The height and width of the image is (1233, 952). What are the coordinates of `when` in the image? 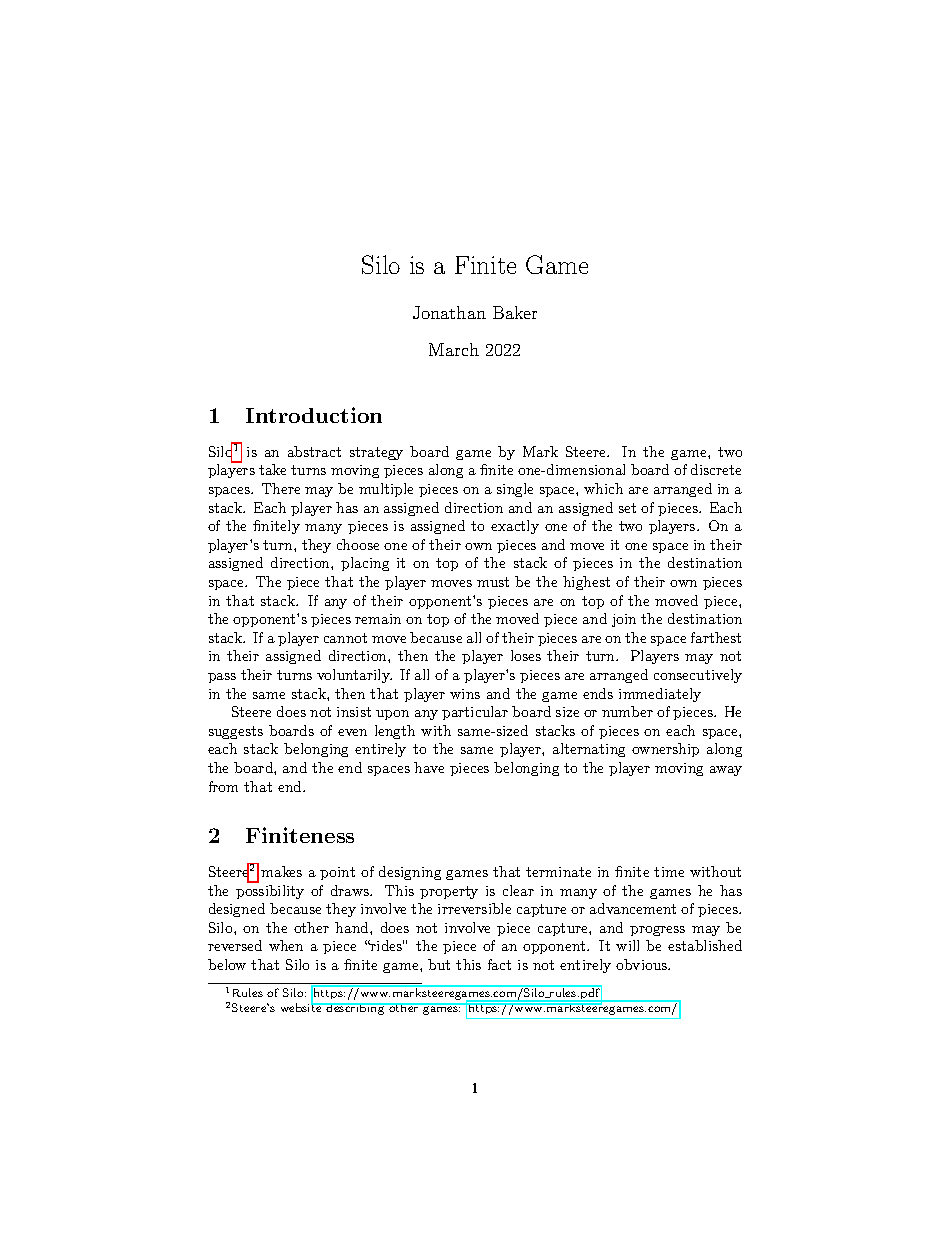 It's located at (286, 945).
